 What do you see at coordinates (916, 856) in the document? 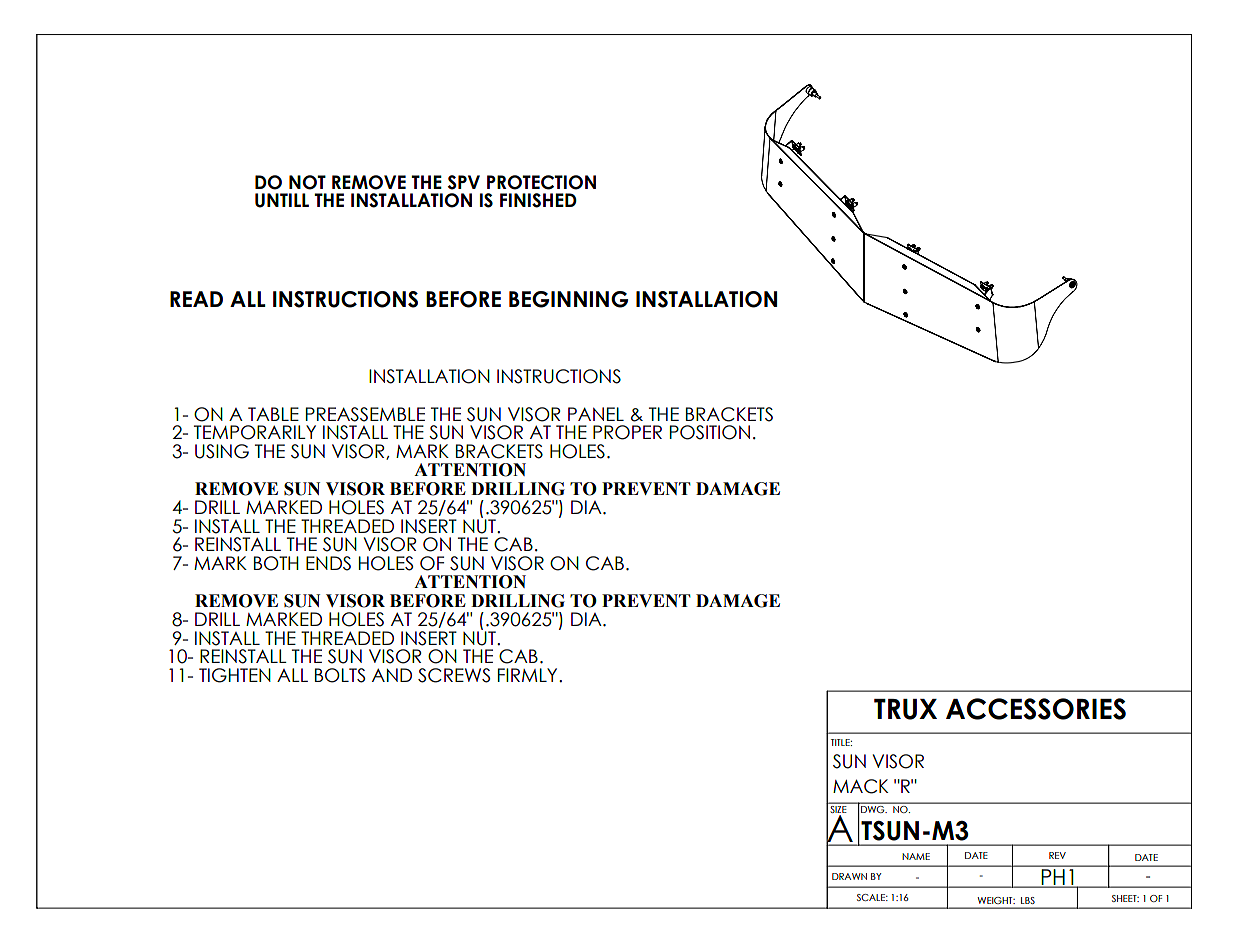
I see `NAME` at bounding box center [916, 856].
